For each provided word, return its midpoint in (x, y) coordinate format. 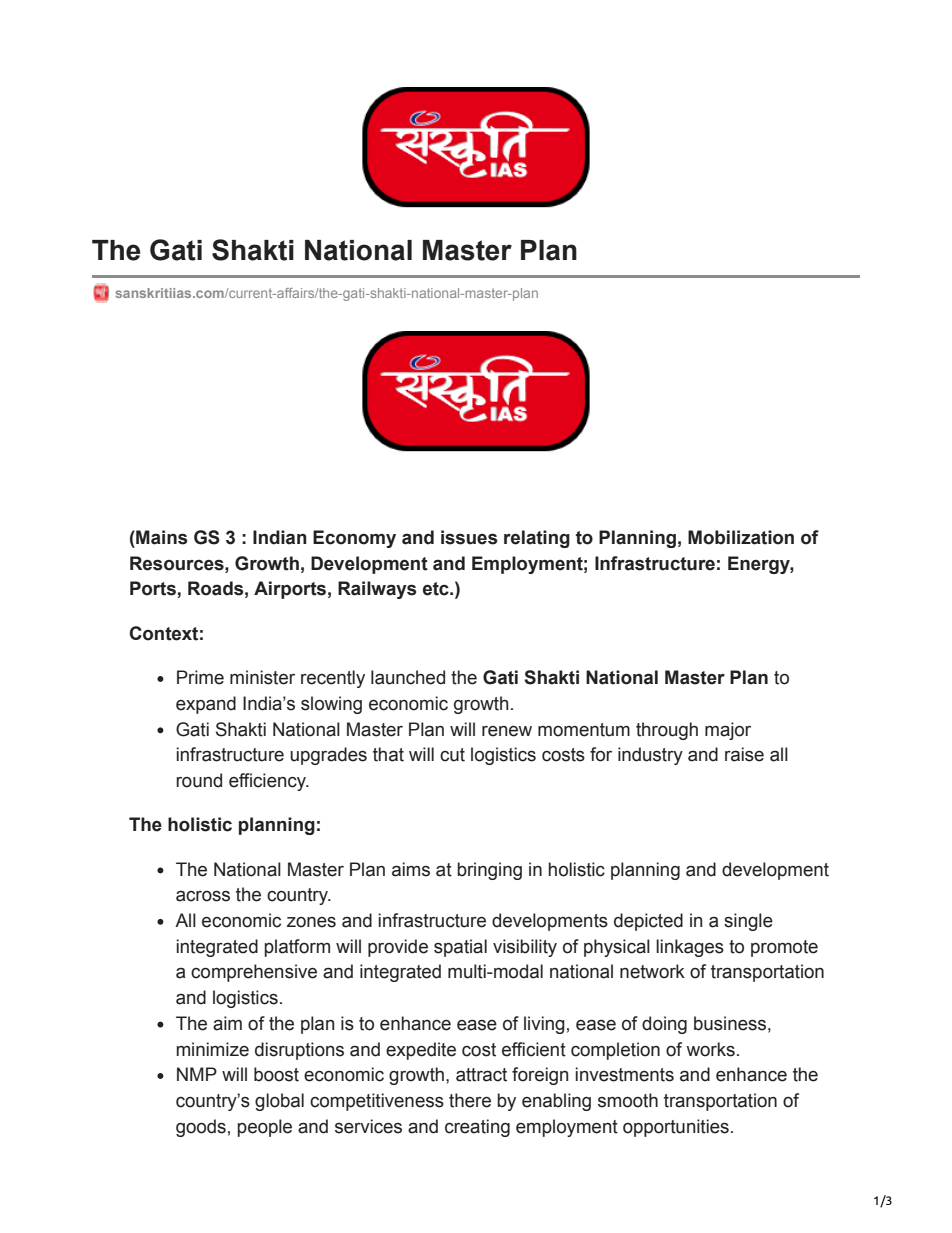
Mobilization (741, 537)
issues (469, 537)
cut (452, 755)
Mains (160, 537)
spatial (460, 948)
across (203, 896)
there (470, 1100)
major (728, 731)
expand (206, 705)
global (279, 1102)
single (748, 922)
